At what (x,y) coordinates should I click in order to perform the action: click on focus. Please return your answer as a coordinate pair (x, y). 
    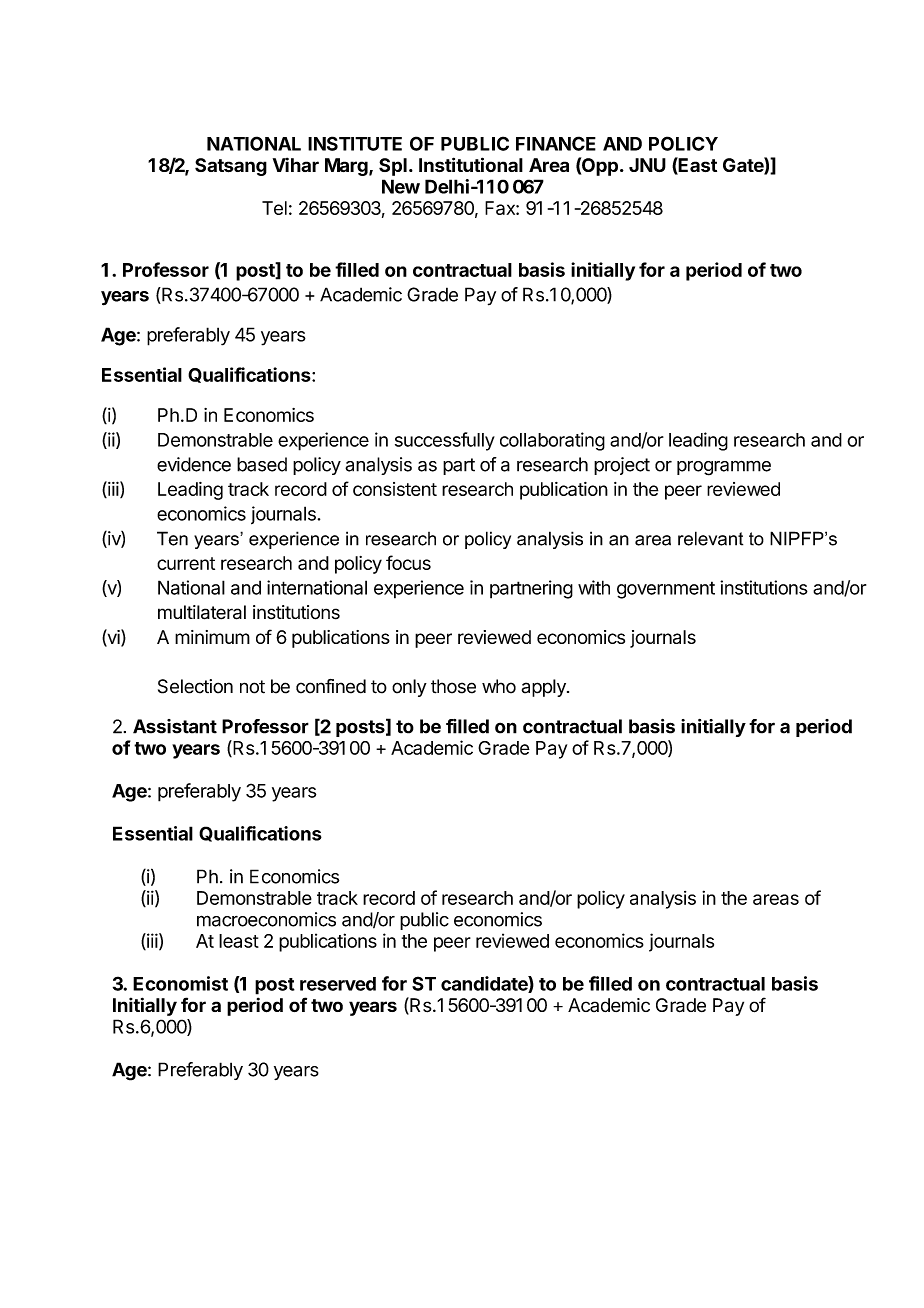
    Looking at the image, I should click on (408, 562).
